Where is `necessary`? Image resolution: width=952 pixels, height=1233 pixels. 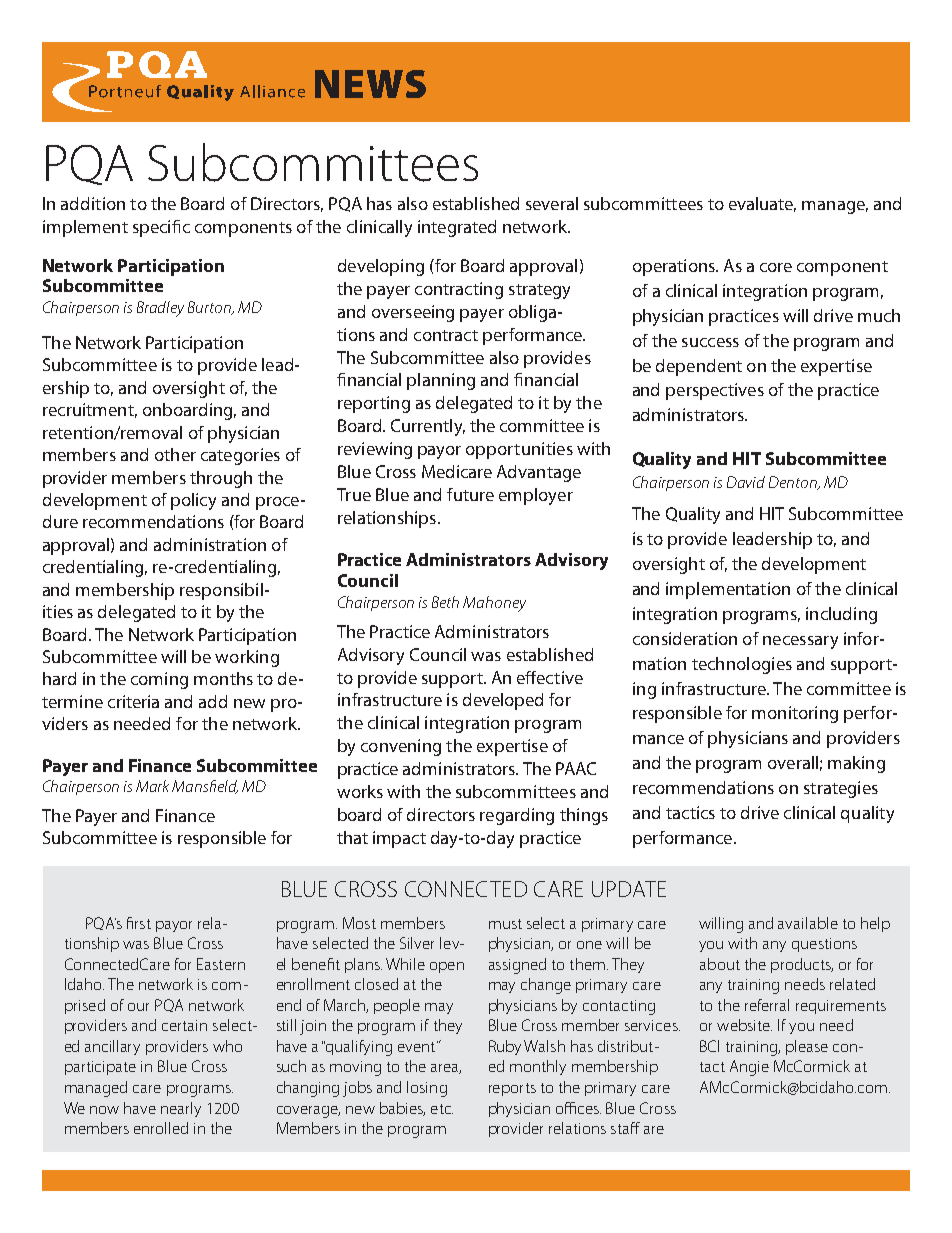
necessary is located at coordinates (800, 642).
